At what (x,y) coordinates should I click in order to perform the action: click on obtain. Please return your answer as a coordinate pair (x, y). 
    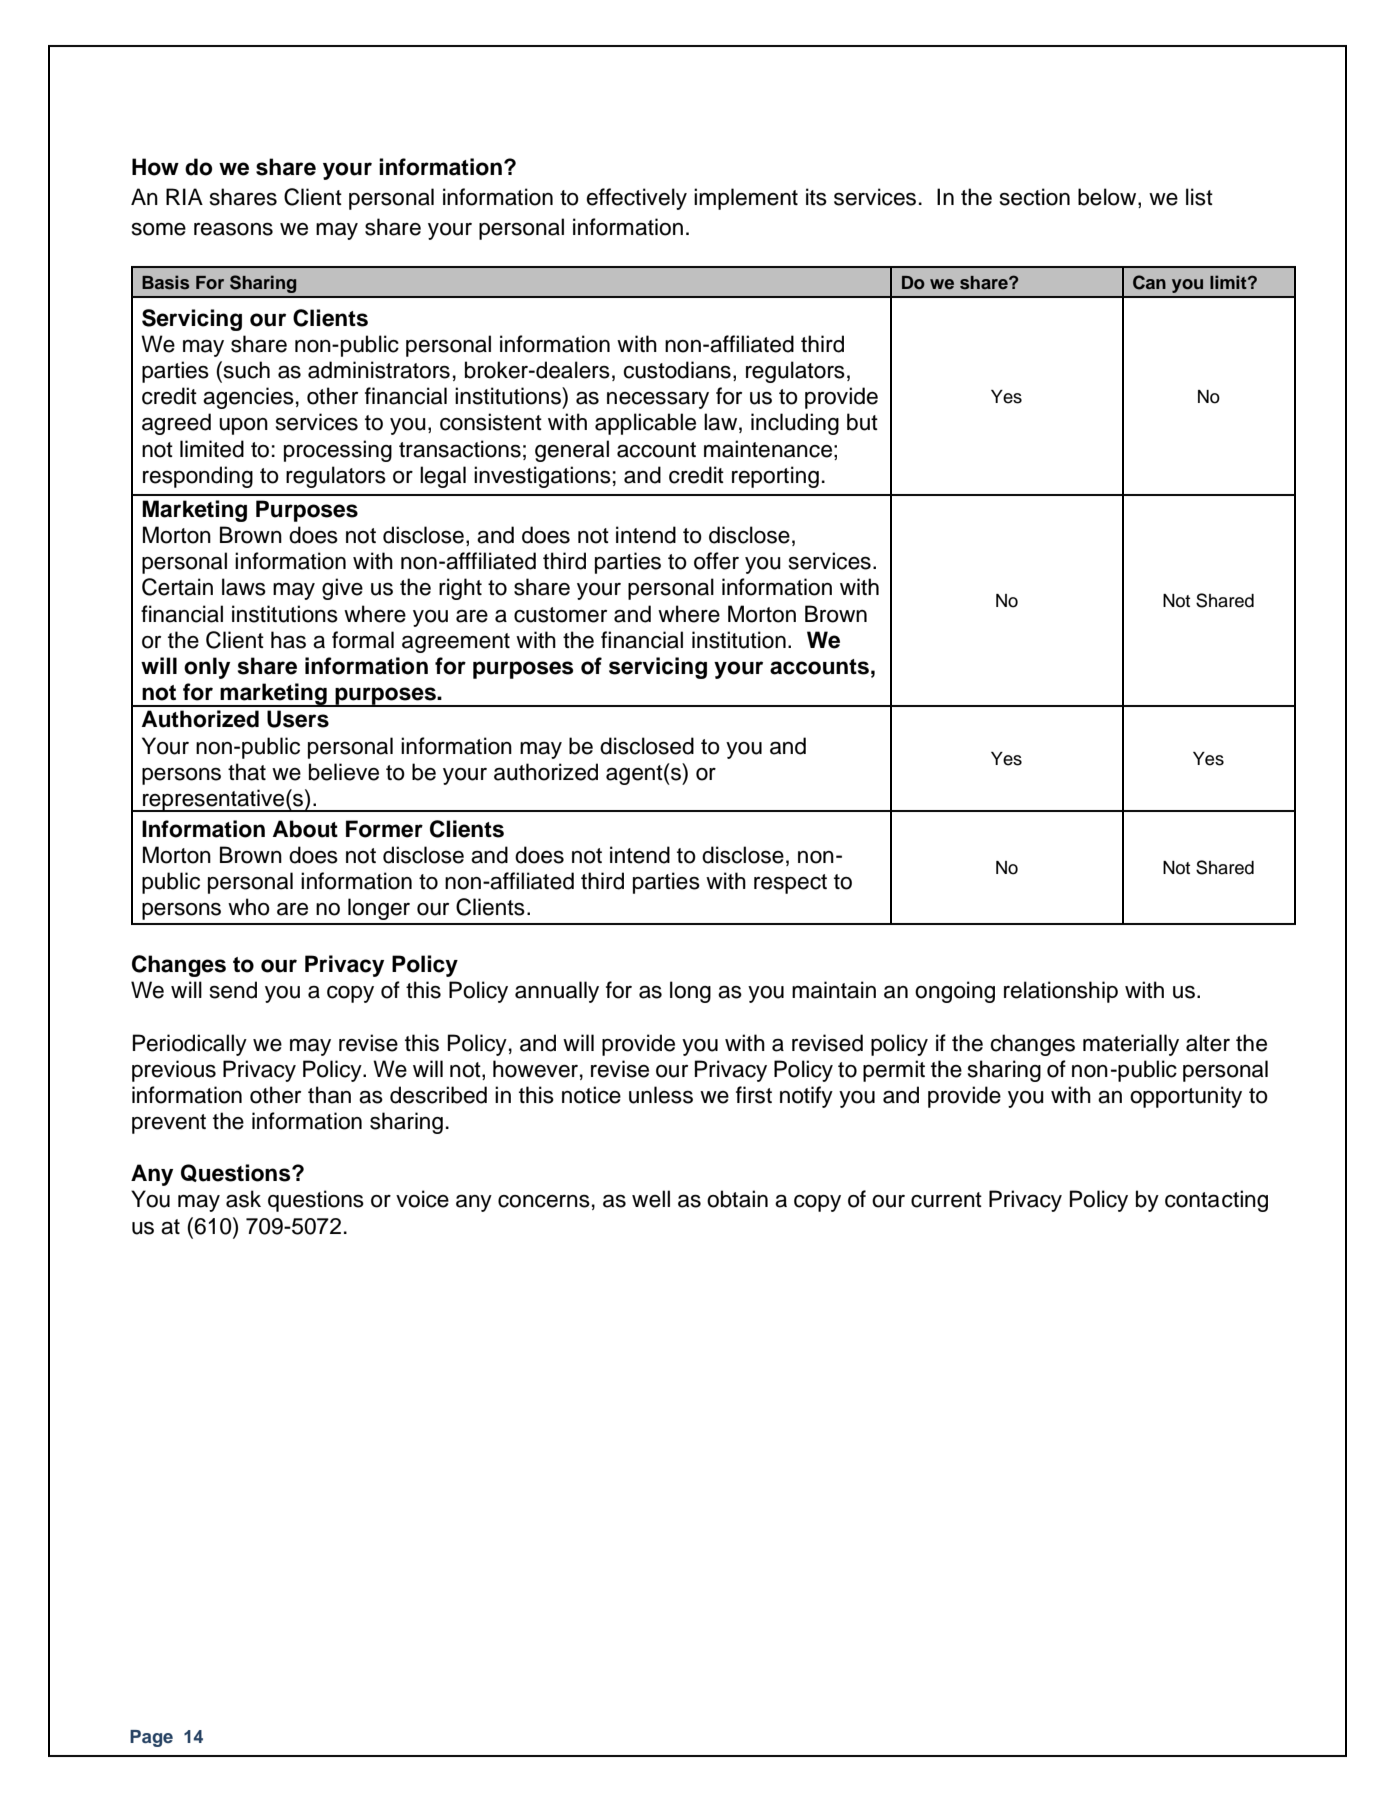
    Looking at the image, I should click on (737, 1199).
